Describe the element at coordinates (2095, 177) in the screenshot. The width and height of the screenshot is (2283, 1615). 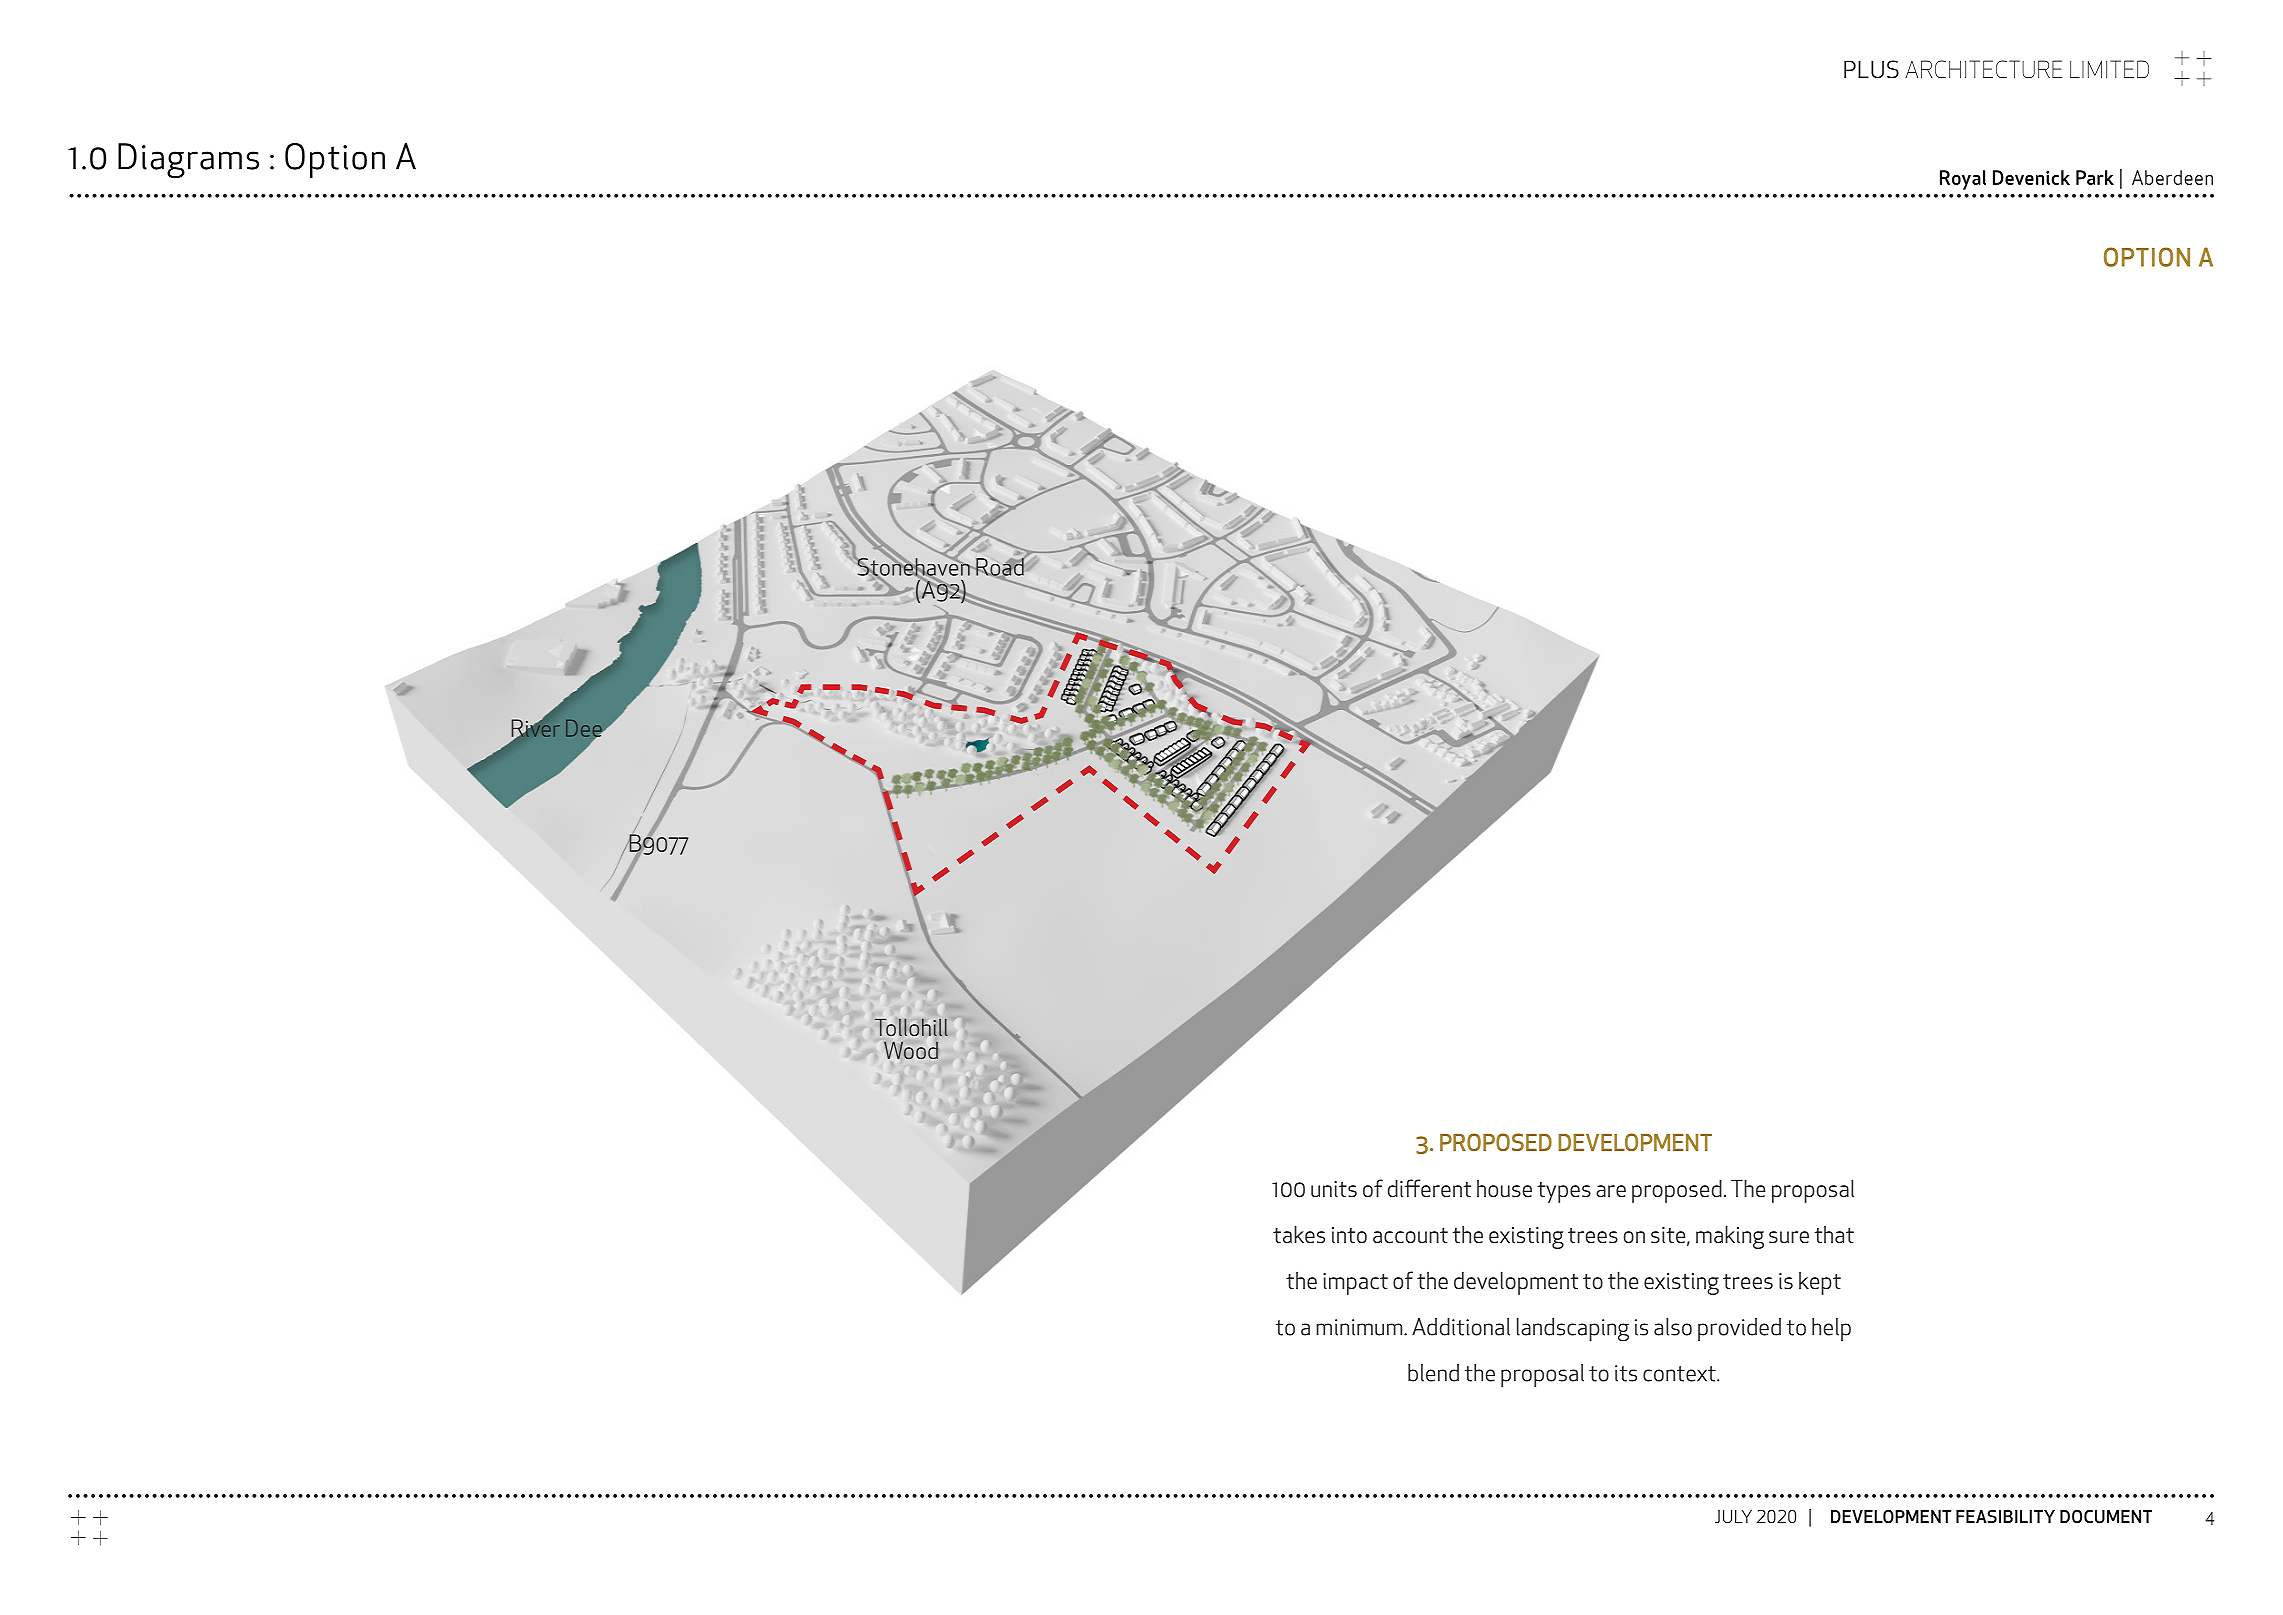
I see `Park` at that location.
